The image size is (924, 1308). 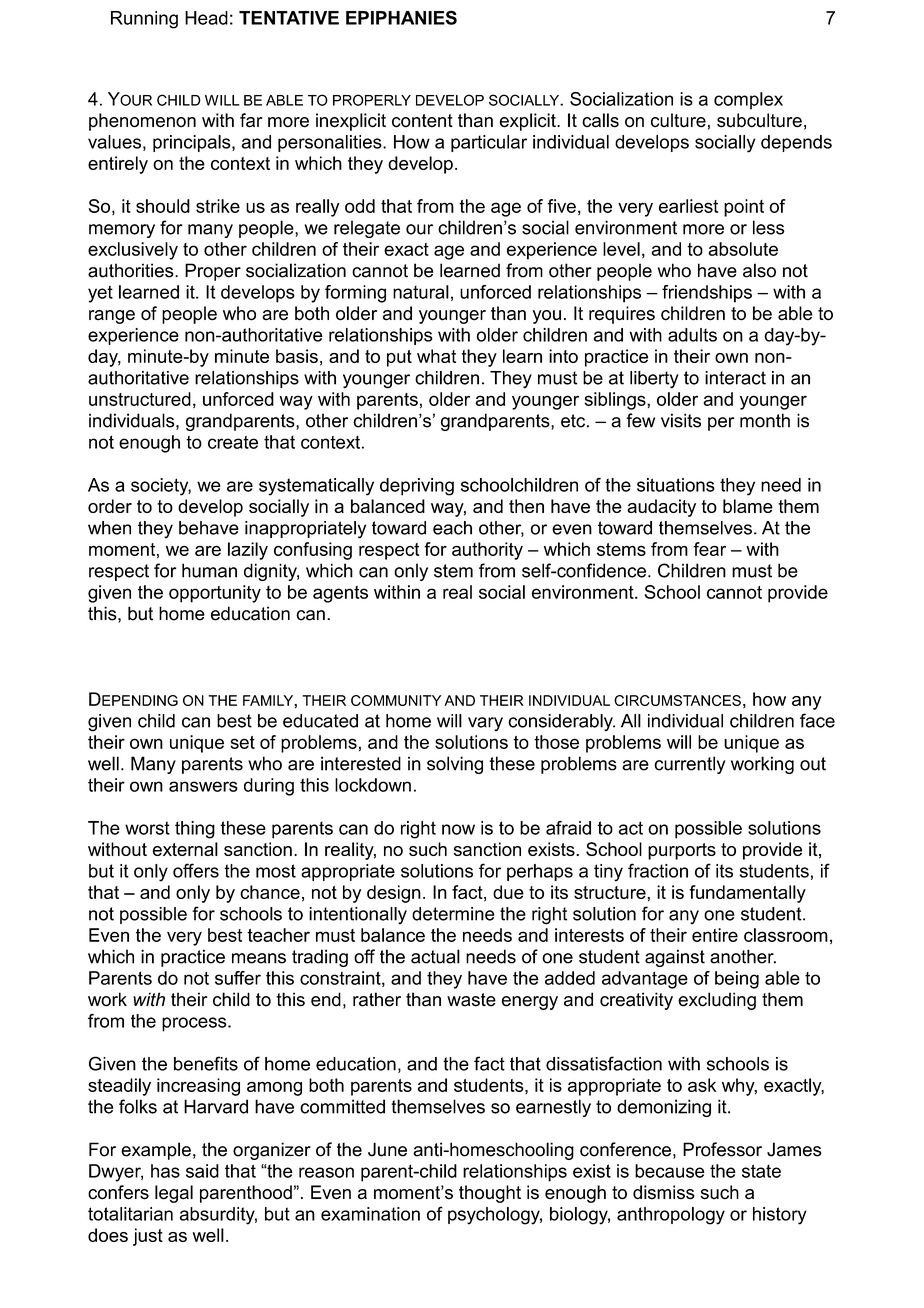 I want to click on Head, so click(x=206, y=18).
